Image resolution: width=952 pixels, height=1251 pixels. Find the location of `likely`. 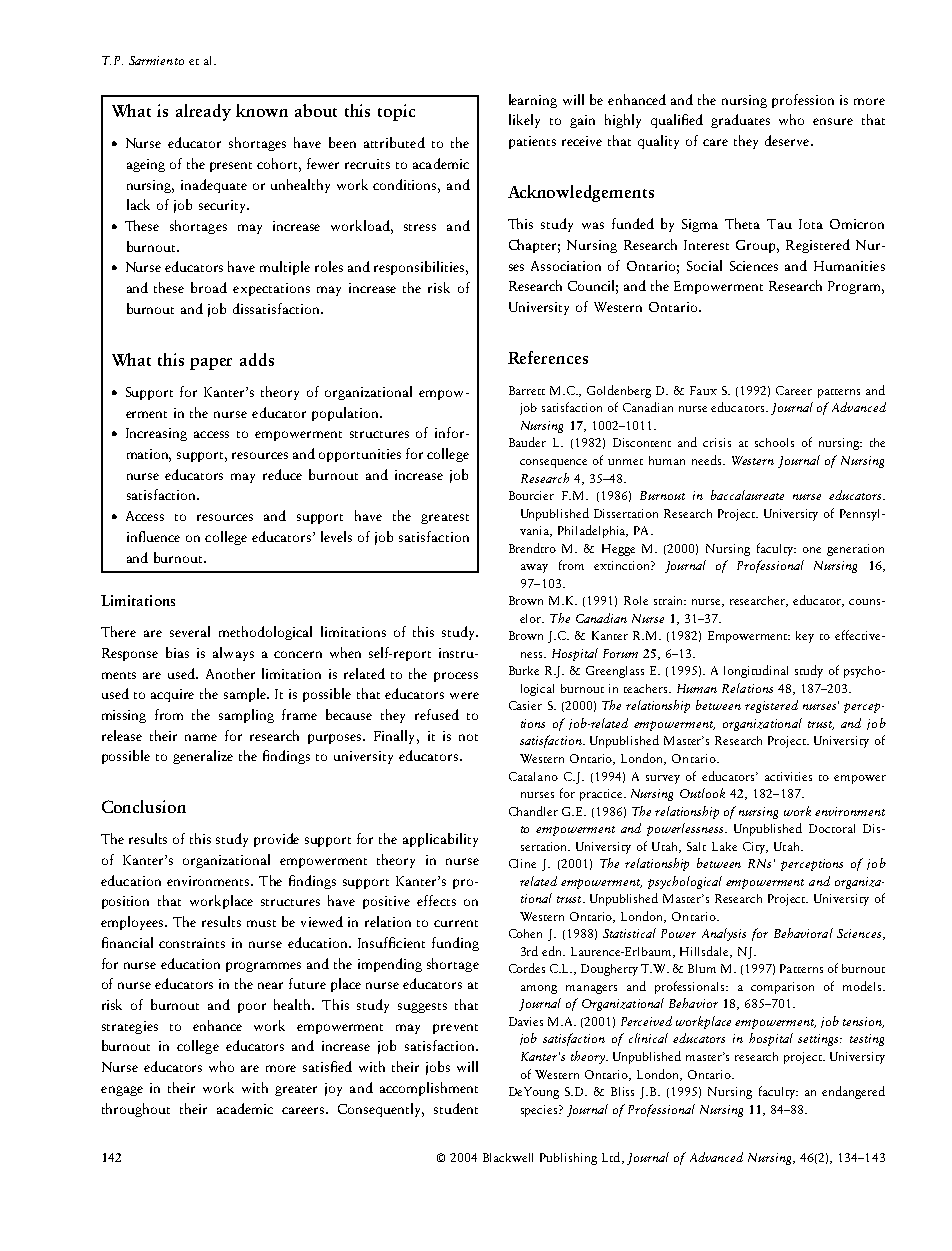

likely is located at coordinates (524, 121).
